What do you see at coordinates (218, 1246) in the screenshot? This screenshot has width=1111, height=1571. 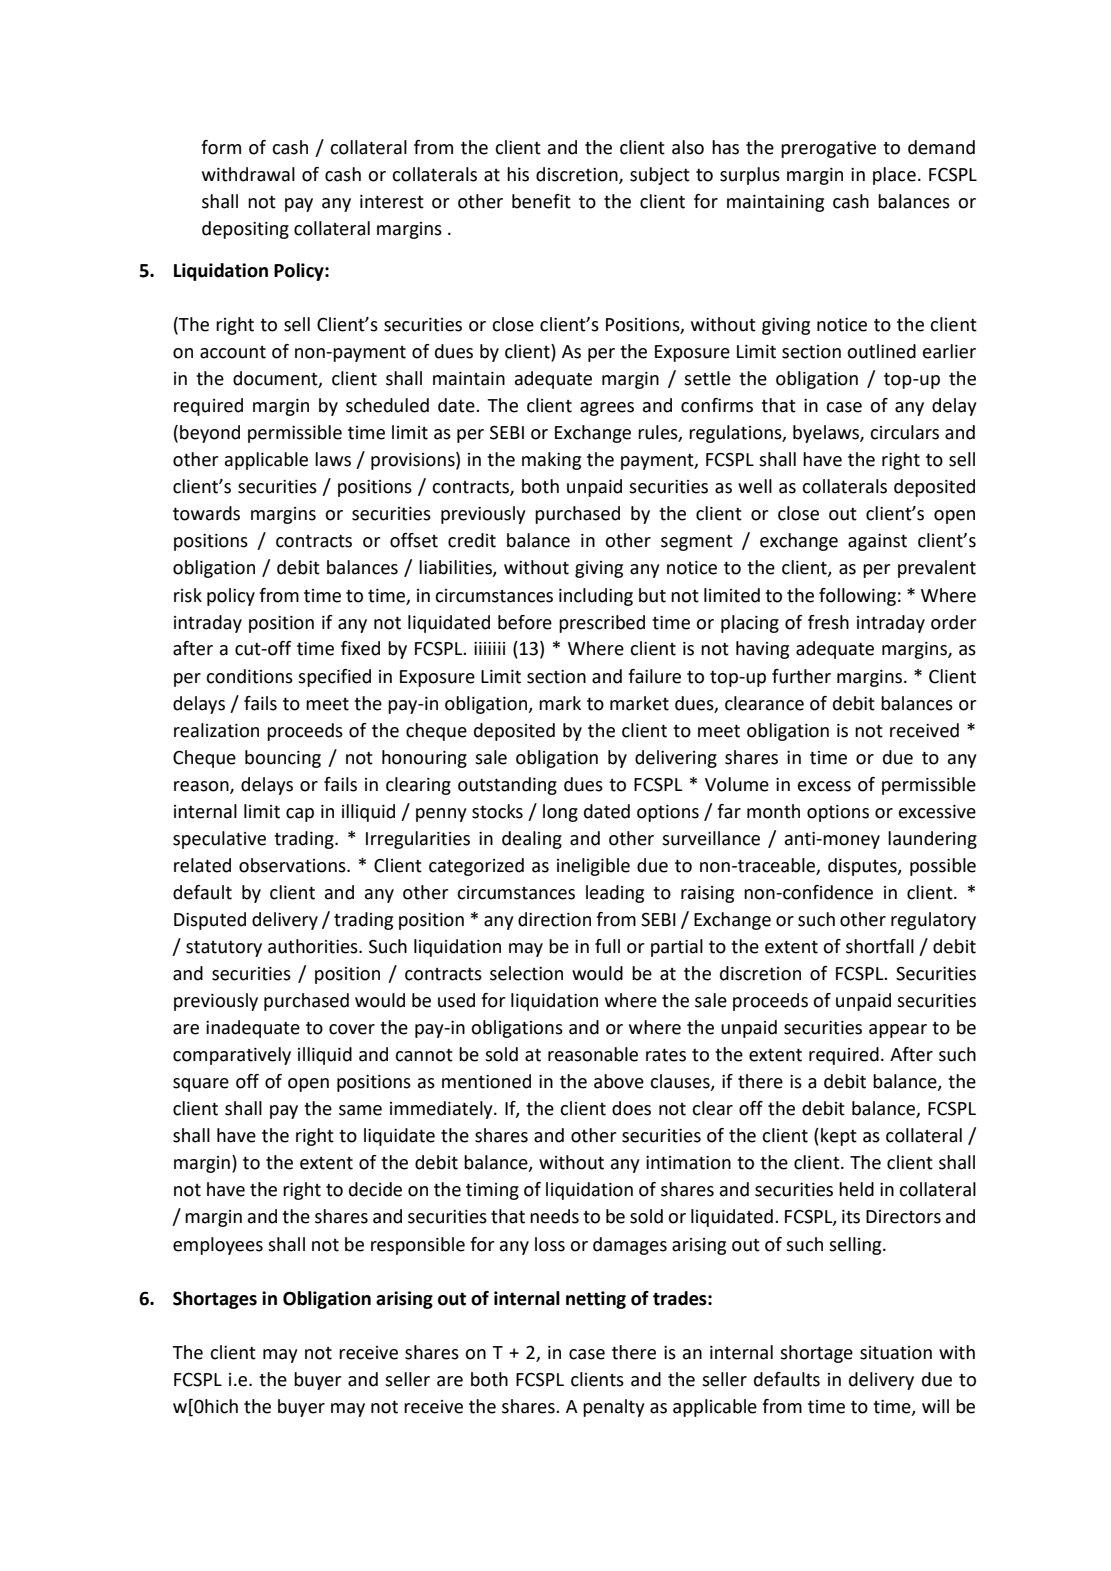 I see `employees` at bounding box center [218, 1246].
